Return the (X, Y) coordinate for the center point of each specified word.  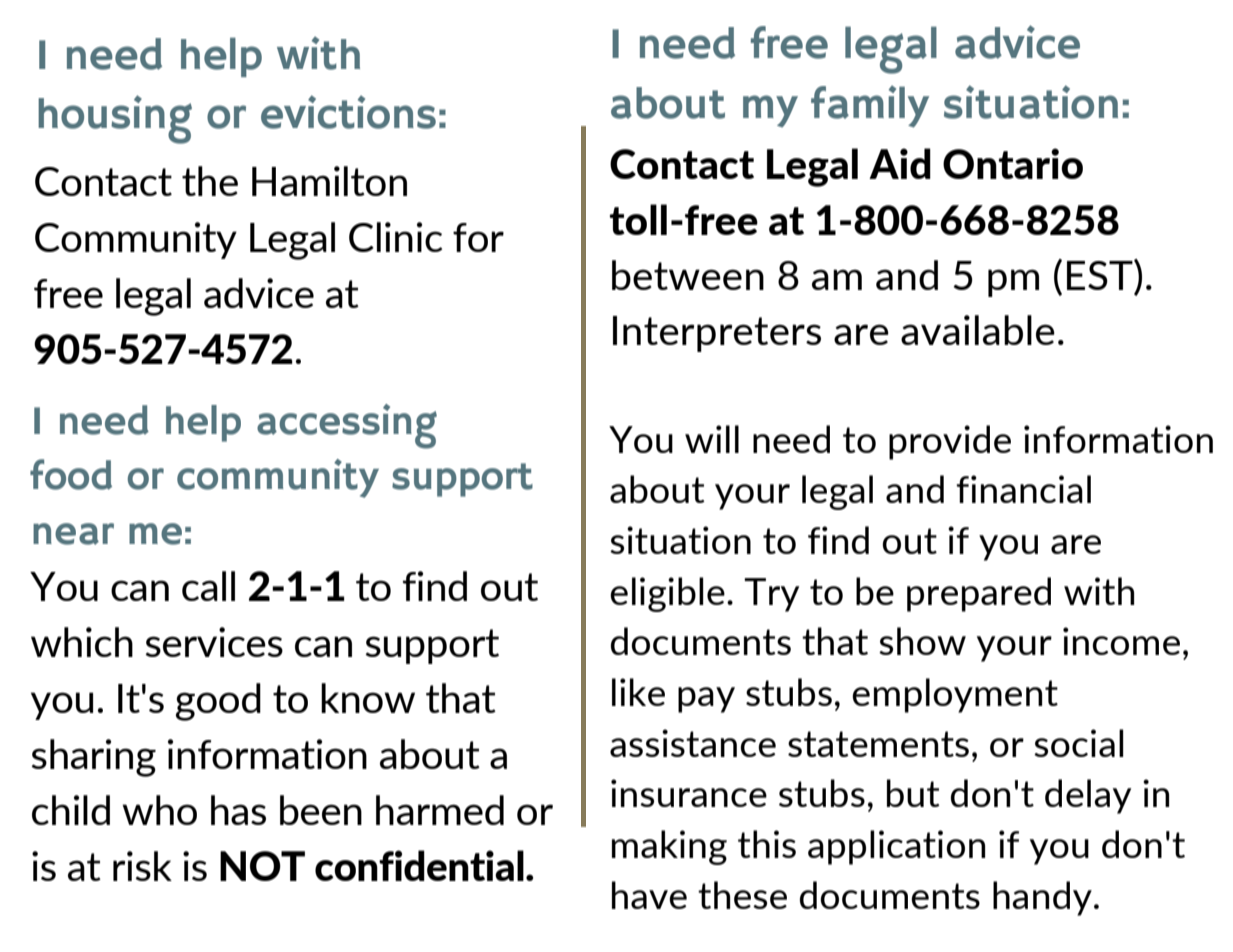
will (712, 439)
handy (1042, 898)
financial (1023, 489)
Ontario (1013, 163)
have (649, 895)
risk (142, 866)
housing (115, 119)
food (71, 474)
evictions (348, 112)
